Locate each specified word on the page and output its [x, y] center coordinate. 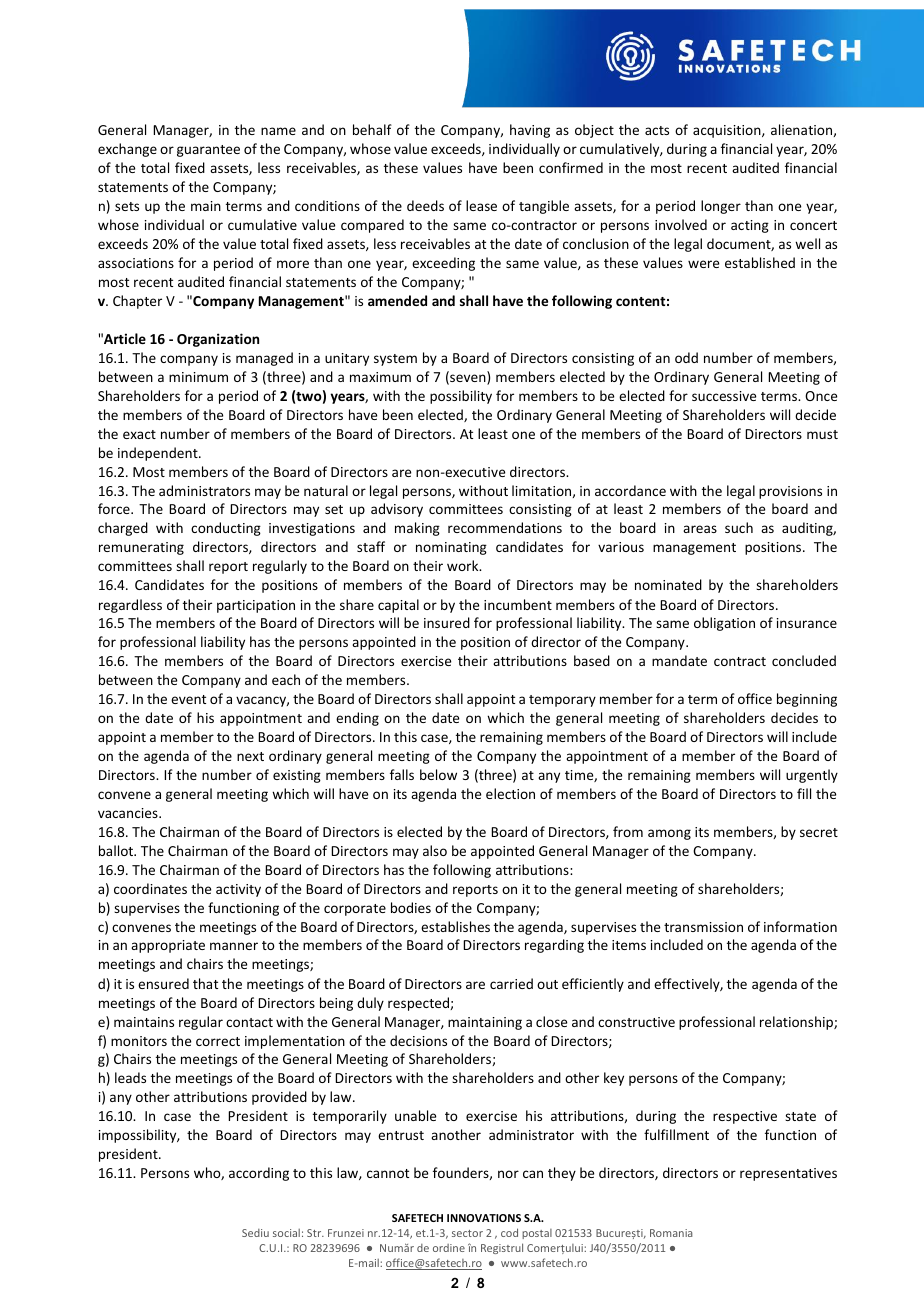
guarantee [208, 151]
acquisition [728, 131]
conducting [226, 529]
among [669, 834]
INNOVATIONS [484, 1218]
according [259, 1174]
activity [238, 890]
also [435, 850]
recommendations [505, 527]
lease [481, 205]
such [739, 527]
